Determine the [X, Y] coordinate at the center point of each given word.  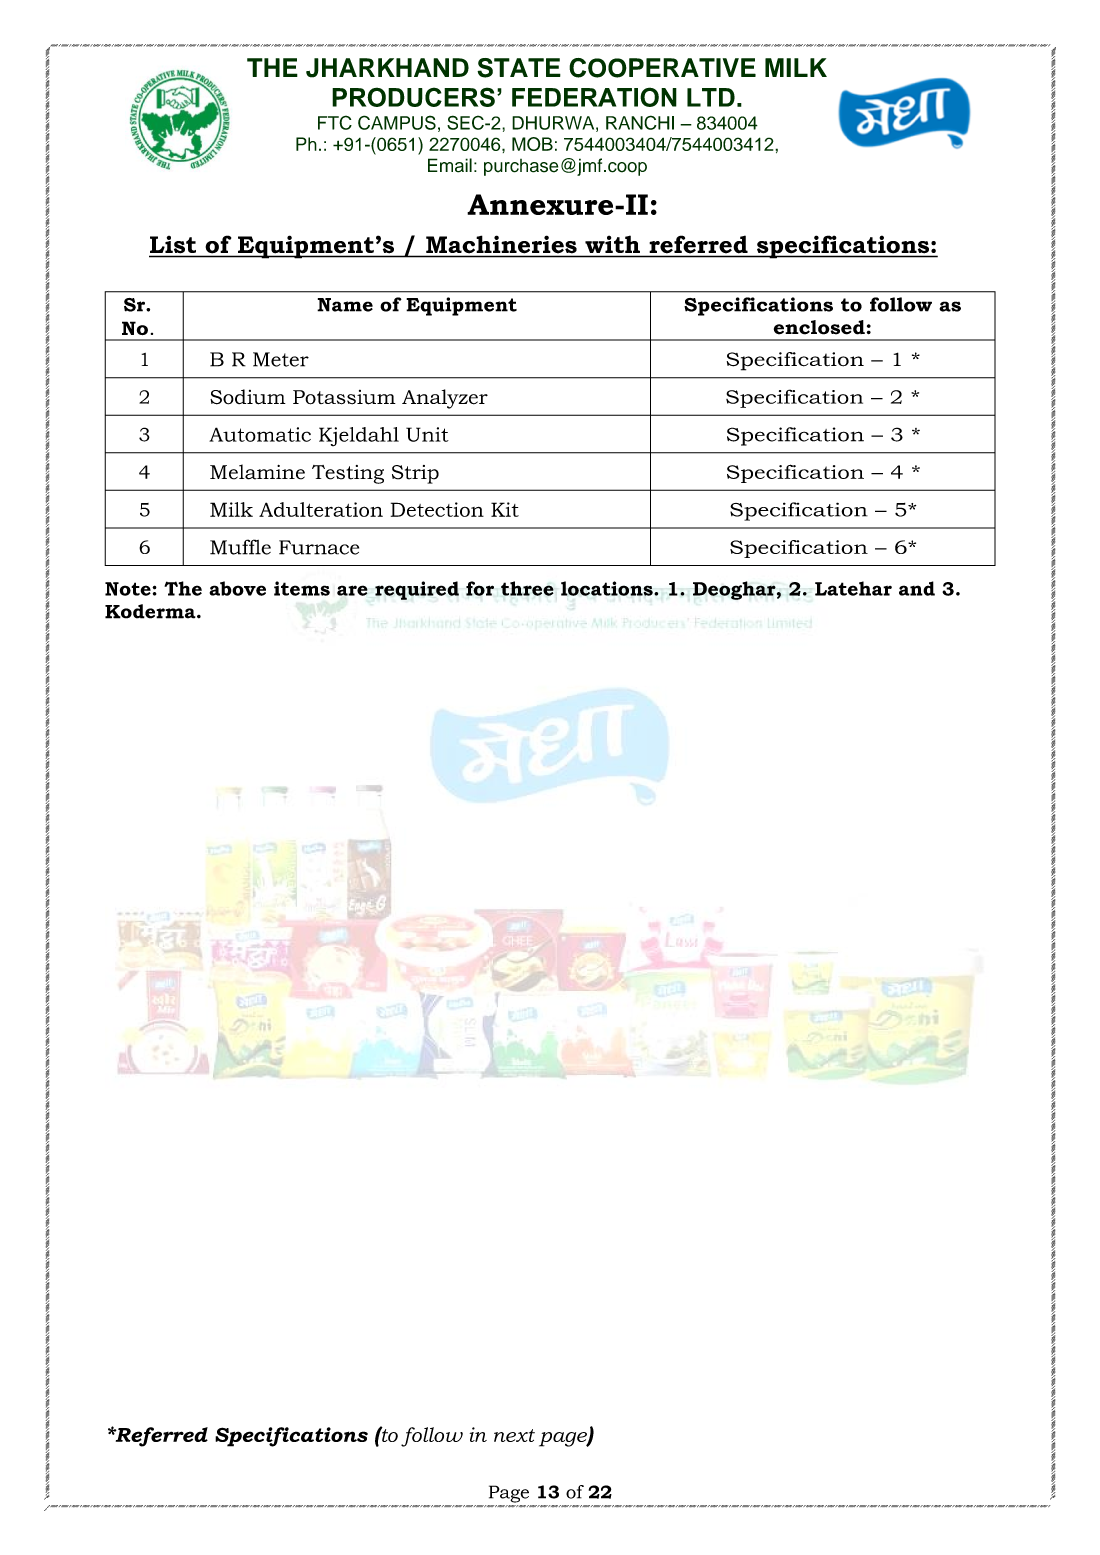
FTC [335, 122]
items [302, 588]
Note [129, 589]
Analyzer [445, 399]
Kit [505, 509]
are [352, 590]
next [514, 1435]
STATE [519, 68]
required [417, 590]
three [527, 588]
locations [608, 588]
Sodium [248, 397]
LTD [711, 97]
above [237, 588]
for [480, 588]
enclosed [819, 327]
